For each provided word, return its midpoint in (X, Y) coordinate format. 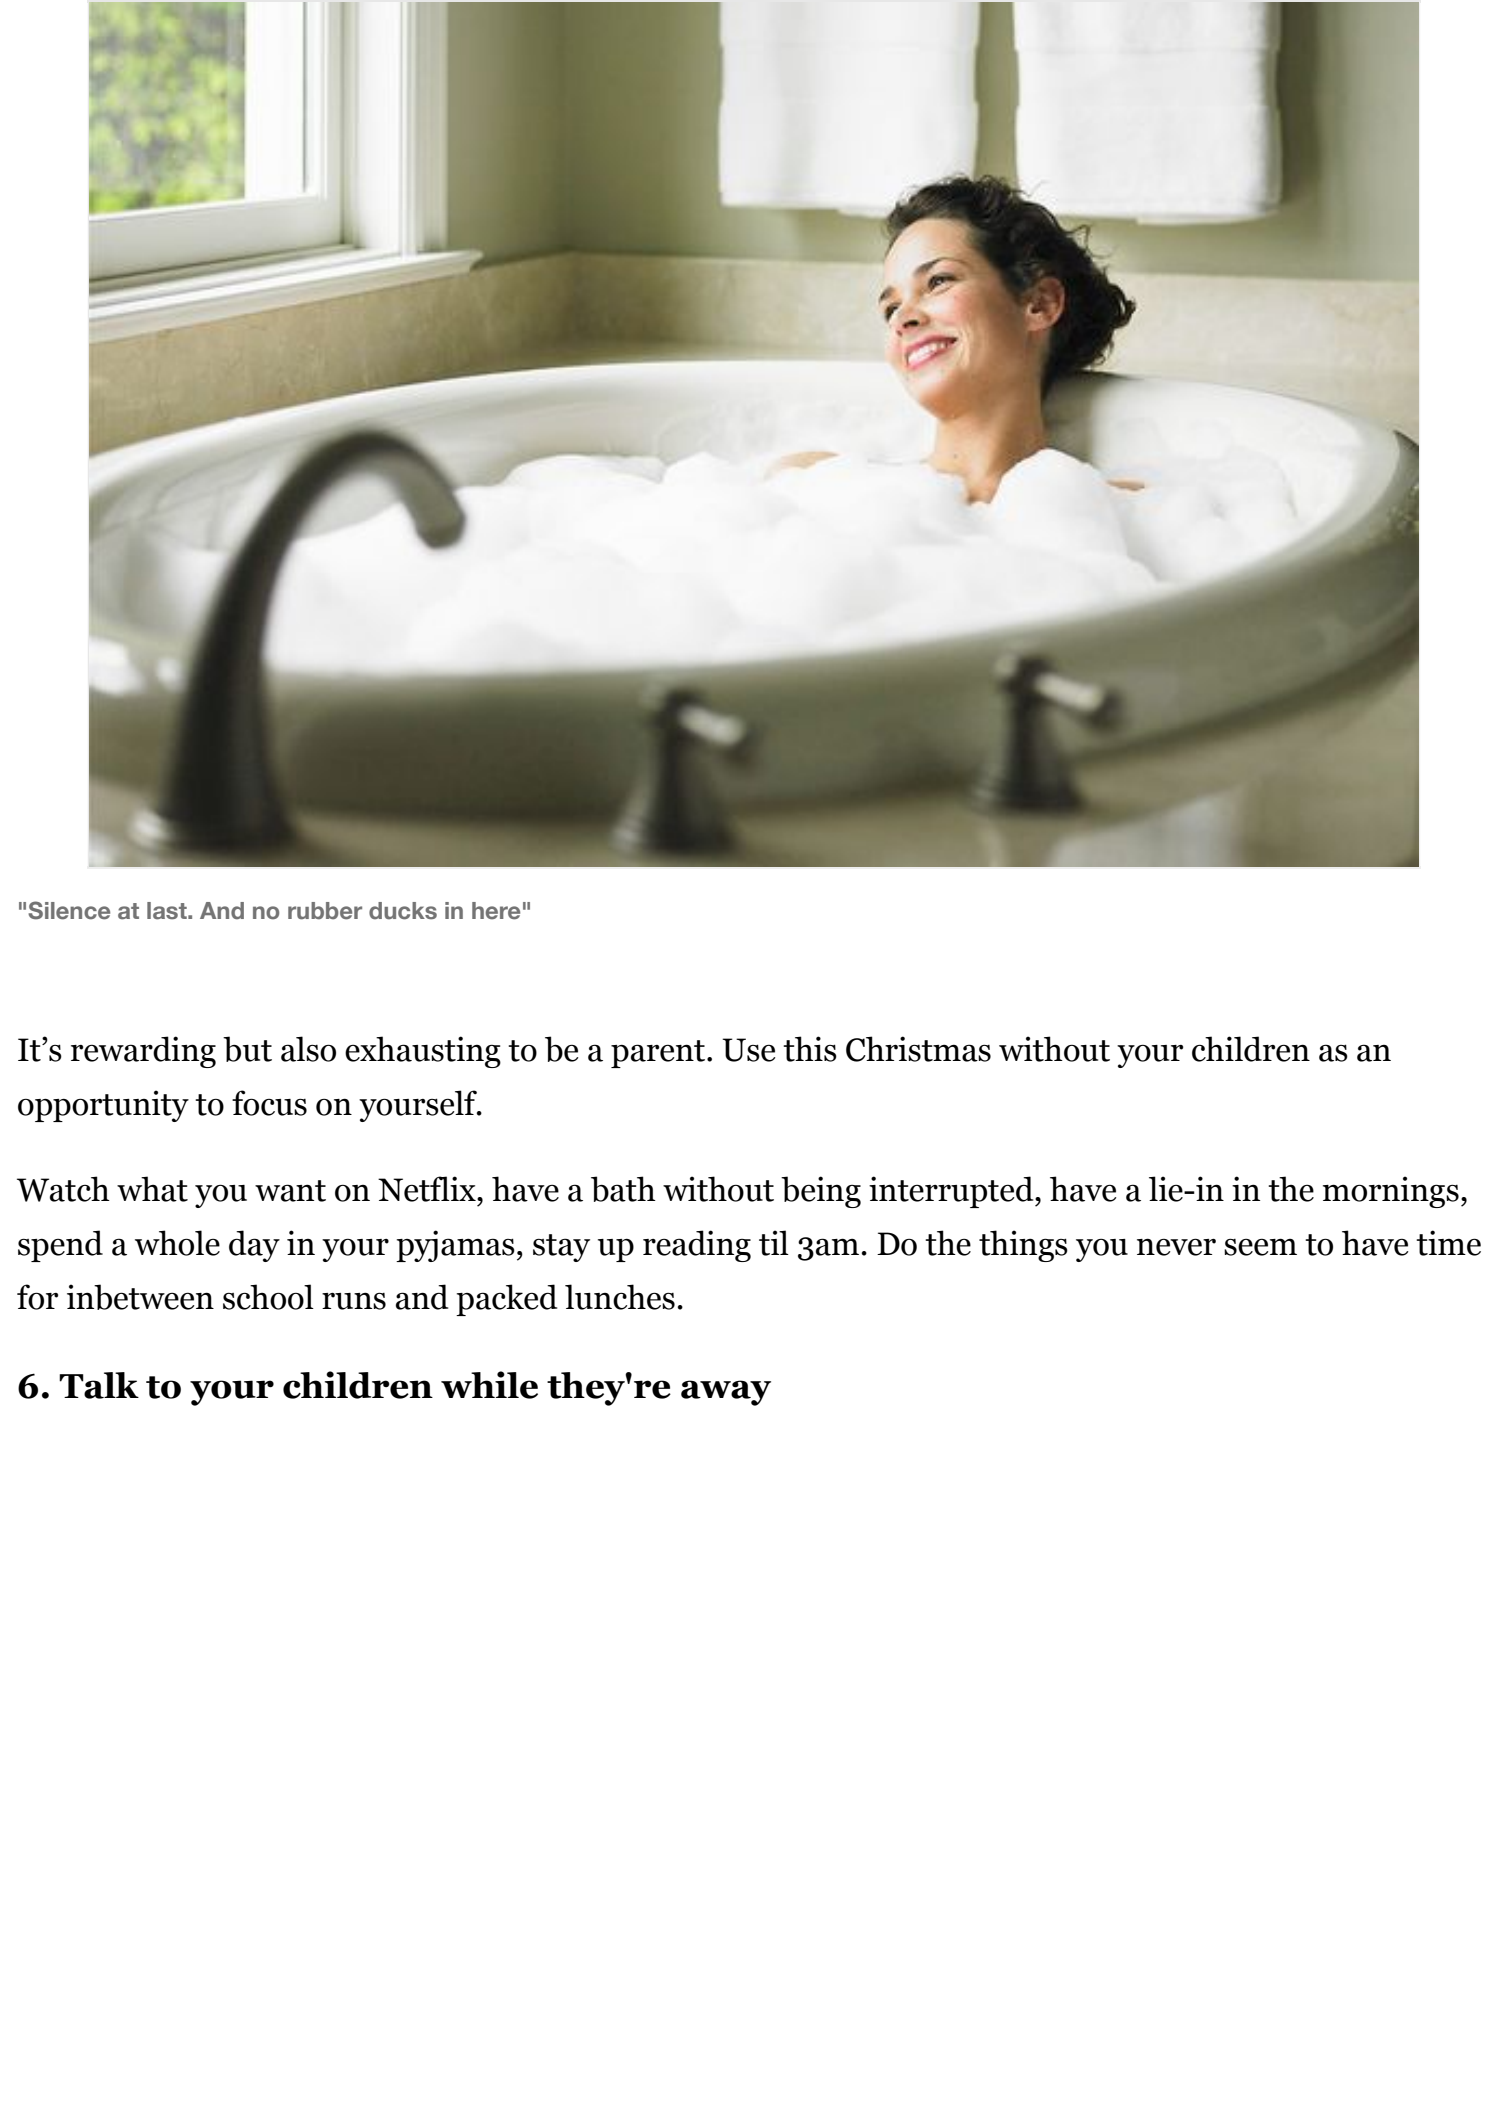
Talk (99, 1385)
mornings (1391, 1192)
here (496, 911)
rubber (325, 911)
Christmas (918, 1049)
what (152, 1189)
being (821, 1192)
